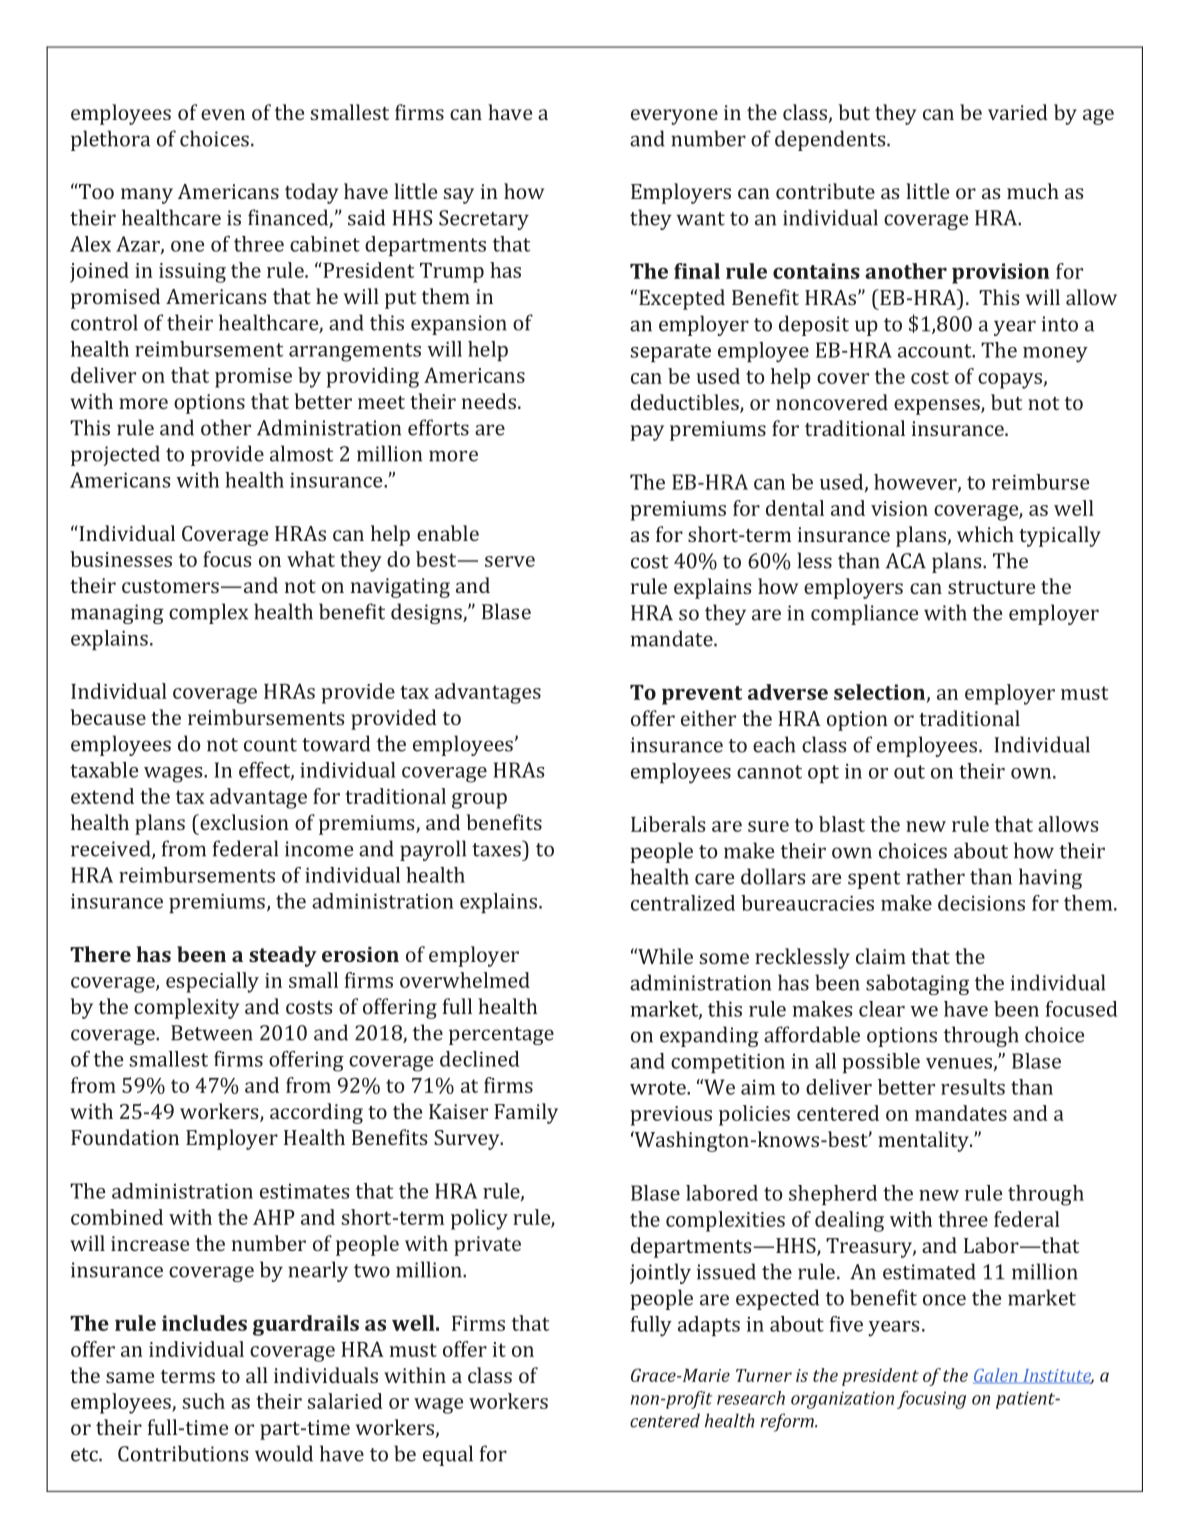 The image size is (1189, 1538). What do you see at coordinates (981, 903) in the image?
I see `decisions` at bounding box center [981, 903].
